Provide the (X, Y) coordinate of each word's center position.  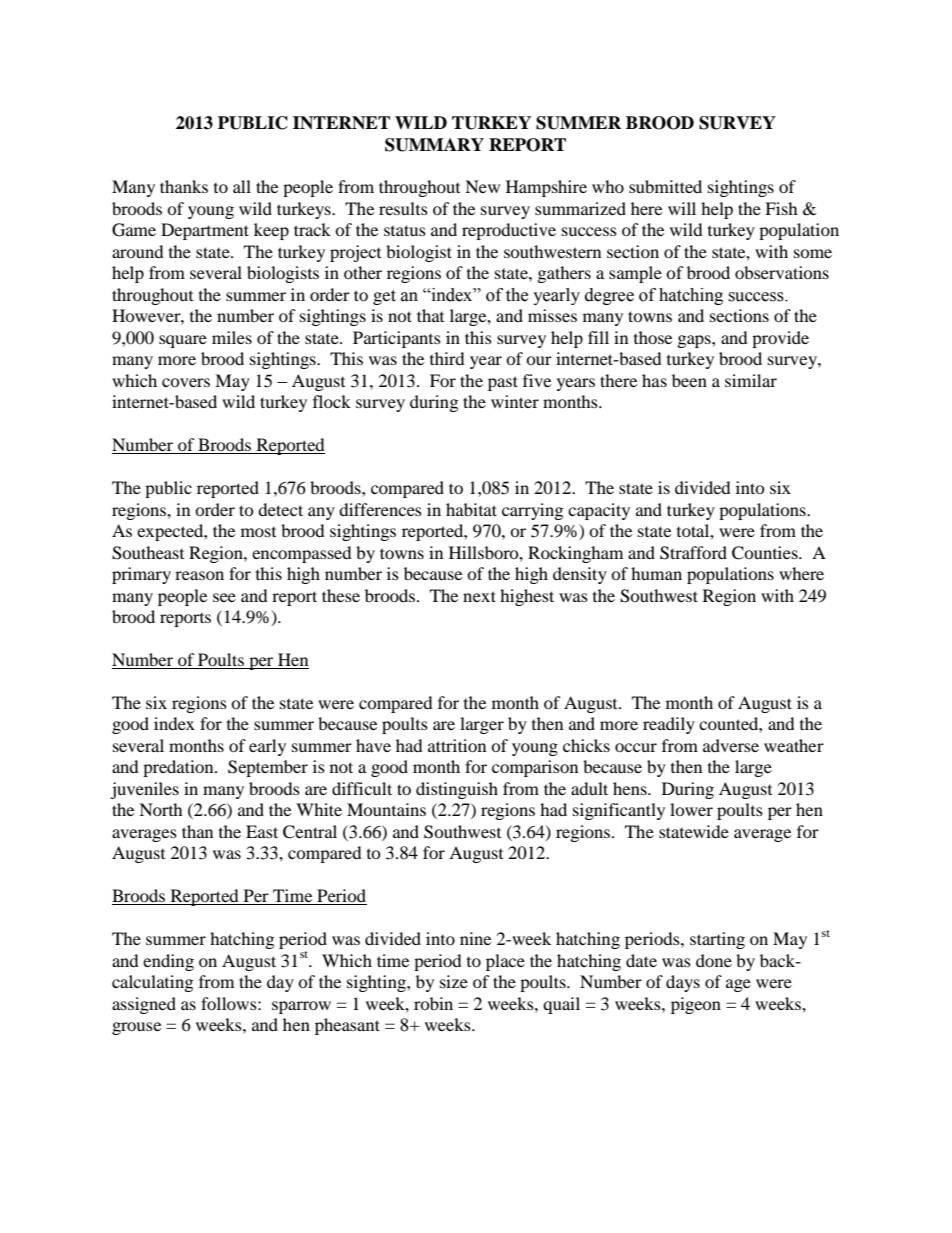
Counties (766, 553)
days (683, 983)
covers (186, 382)
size (454, 981)
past (503, 383)
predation (179, 768)
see (224, 597)
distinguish (457, 790)
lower (691, 809)
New (482, 186)
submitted (665, 186)
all (242, 186)
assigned (144, 1005)
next (479, 596)
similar (751, 380)
